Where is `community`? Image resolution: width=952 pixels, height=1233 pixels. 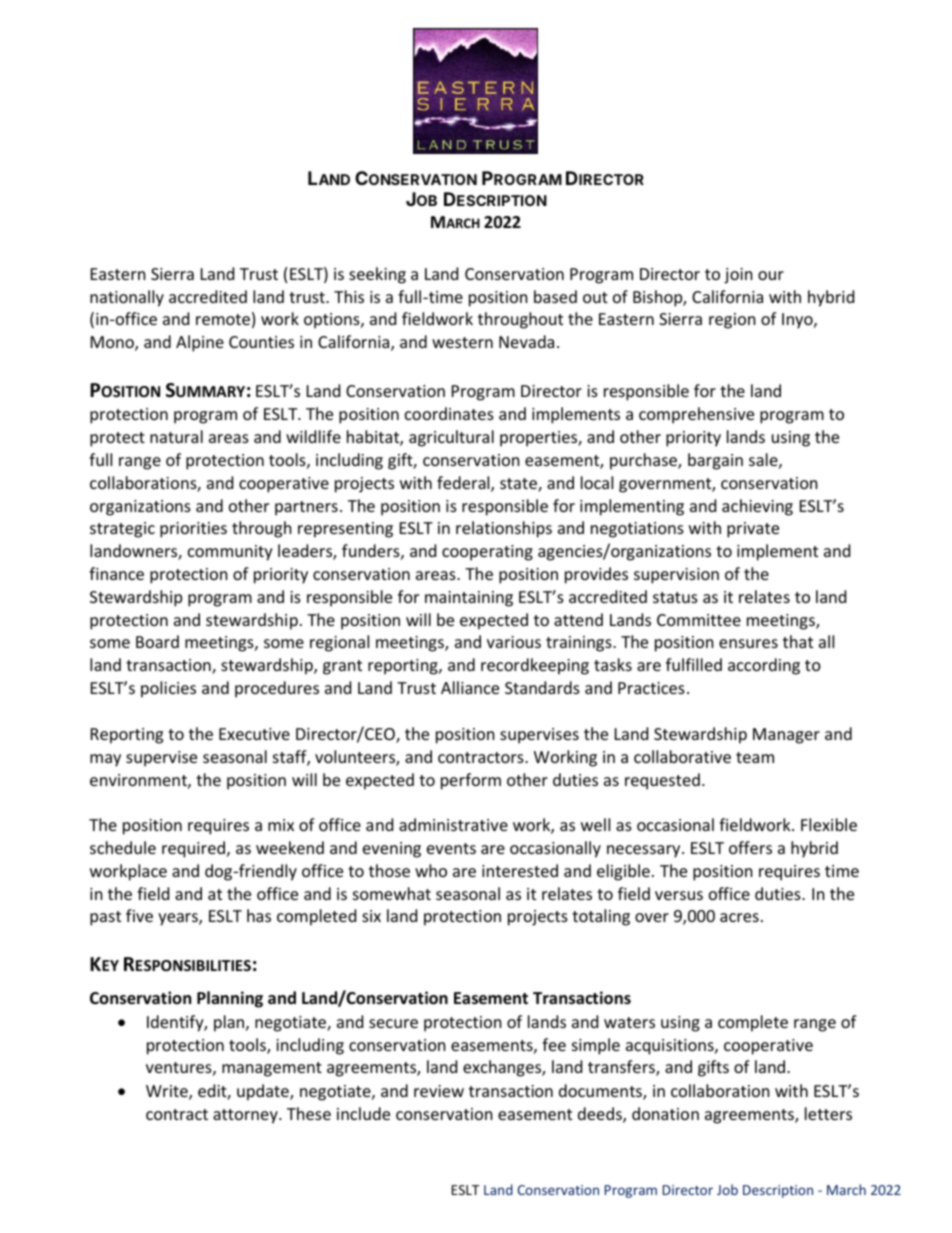 community is located at coordinates (230, 553).
